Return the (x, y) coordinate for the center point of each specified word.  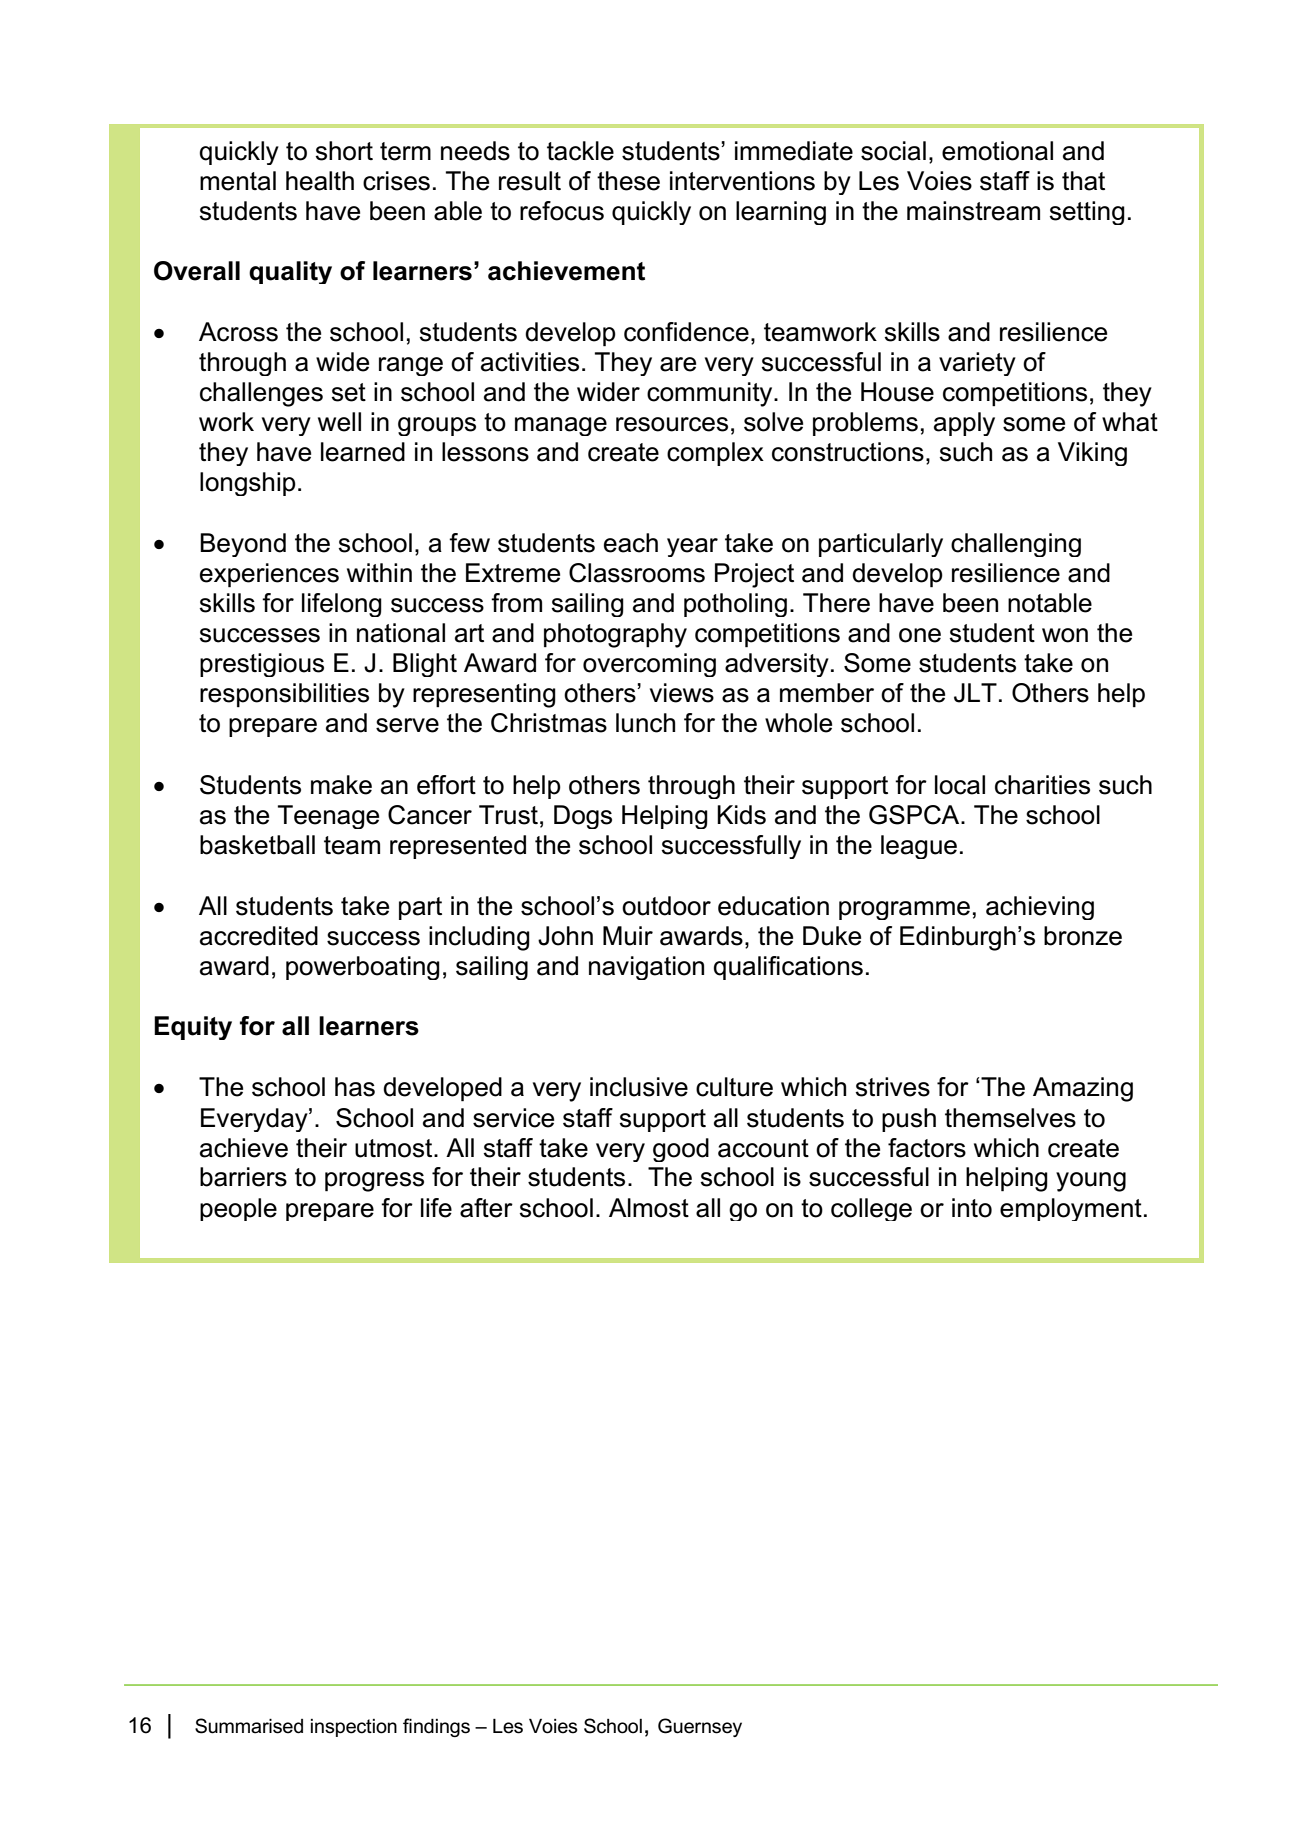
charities (1042, 785)
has (355, 1087)
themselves (1010, 1118)
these (628, 181)
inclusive (639, 1087)
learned (363, 452)
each (631, 543)
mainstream (973, 211)
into (972, 1208)
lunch (645, 723)
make (341, 785)
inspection (354, 1728)
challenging (1016, 545)
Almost (649, 1208)
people (238, 1209)
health (320, 181)
